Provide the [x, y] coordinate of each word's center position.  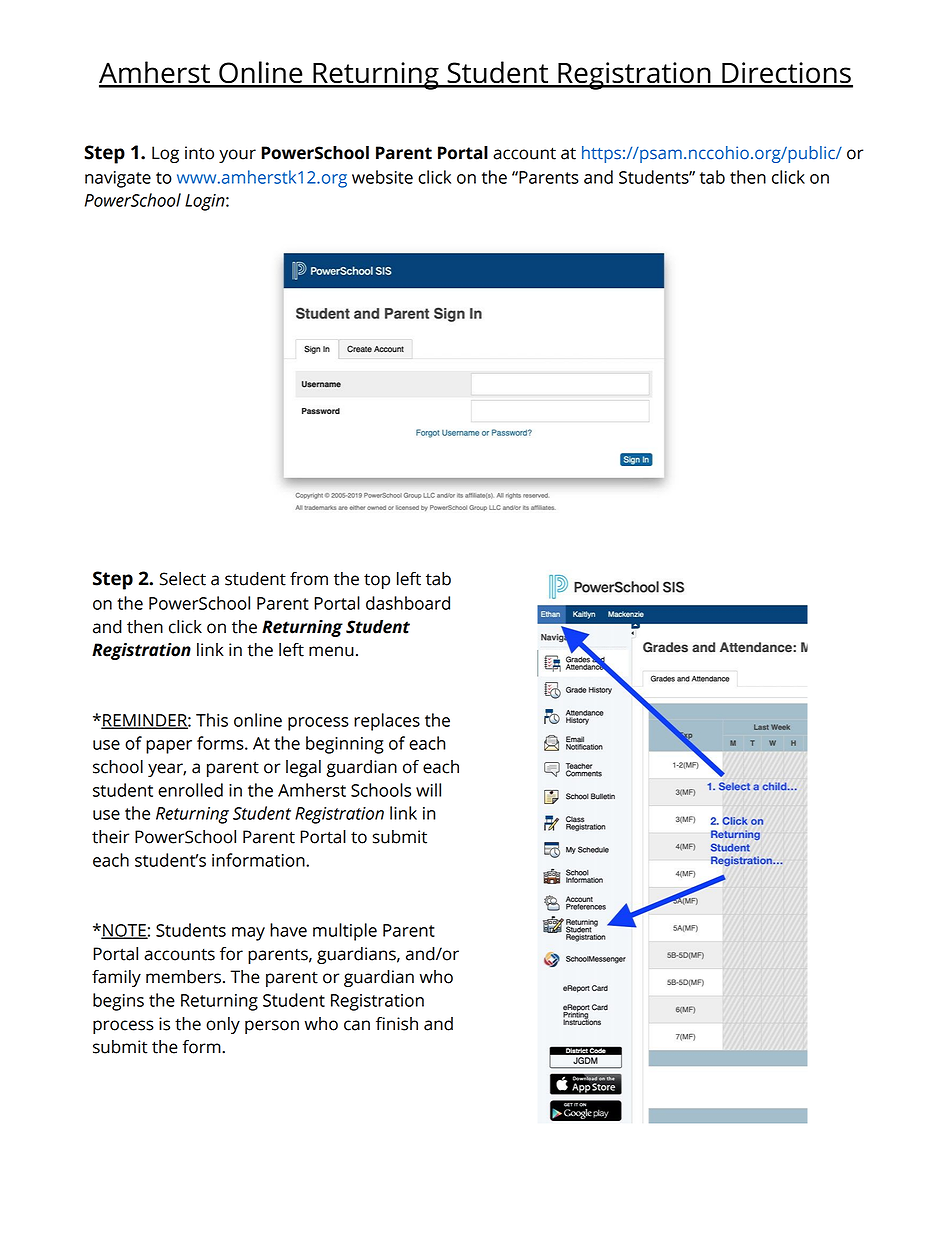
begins [118, 1002]
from [309, 579]
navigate [118, 179]
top [377, 581]
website [382, 177]
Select [183, 579]
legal [303, 768]
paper [169, 747]
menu [331, 651]
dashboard [408, 603]
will [428, 790]
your [237, 156]
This [212, 720]
